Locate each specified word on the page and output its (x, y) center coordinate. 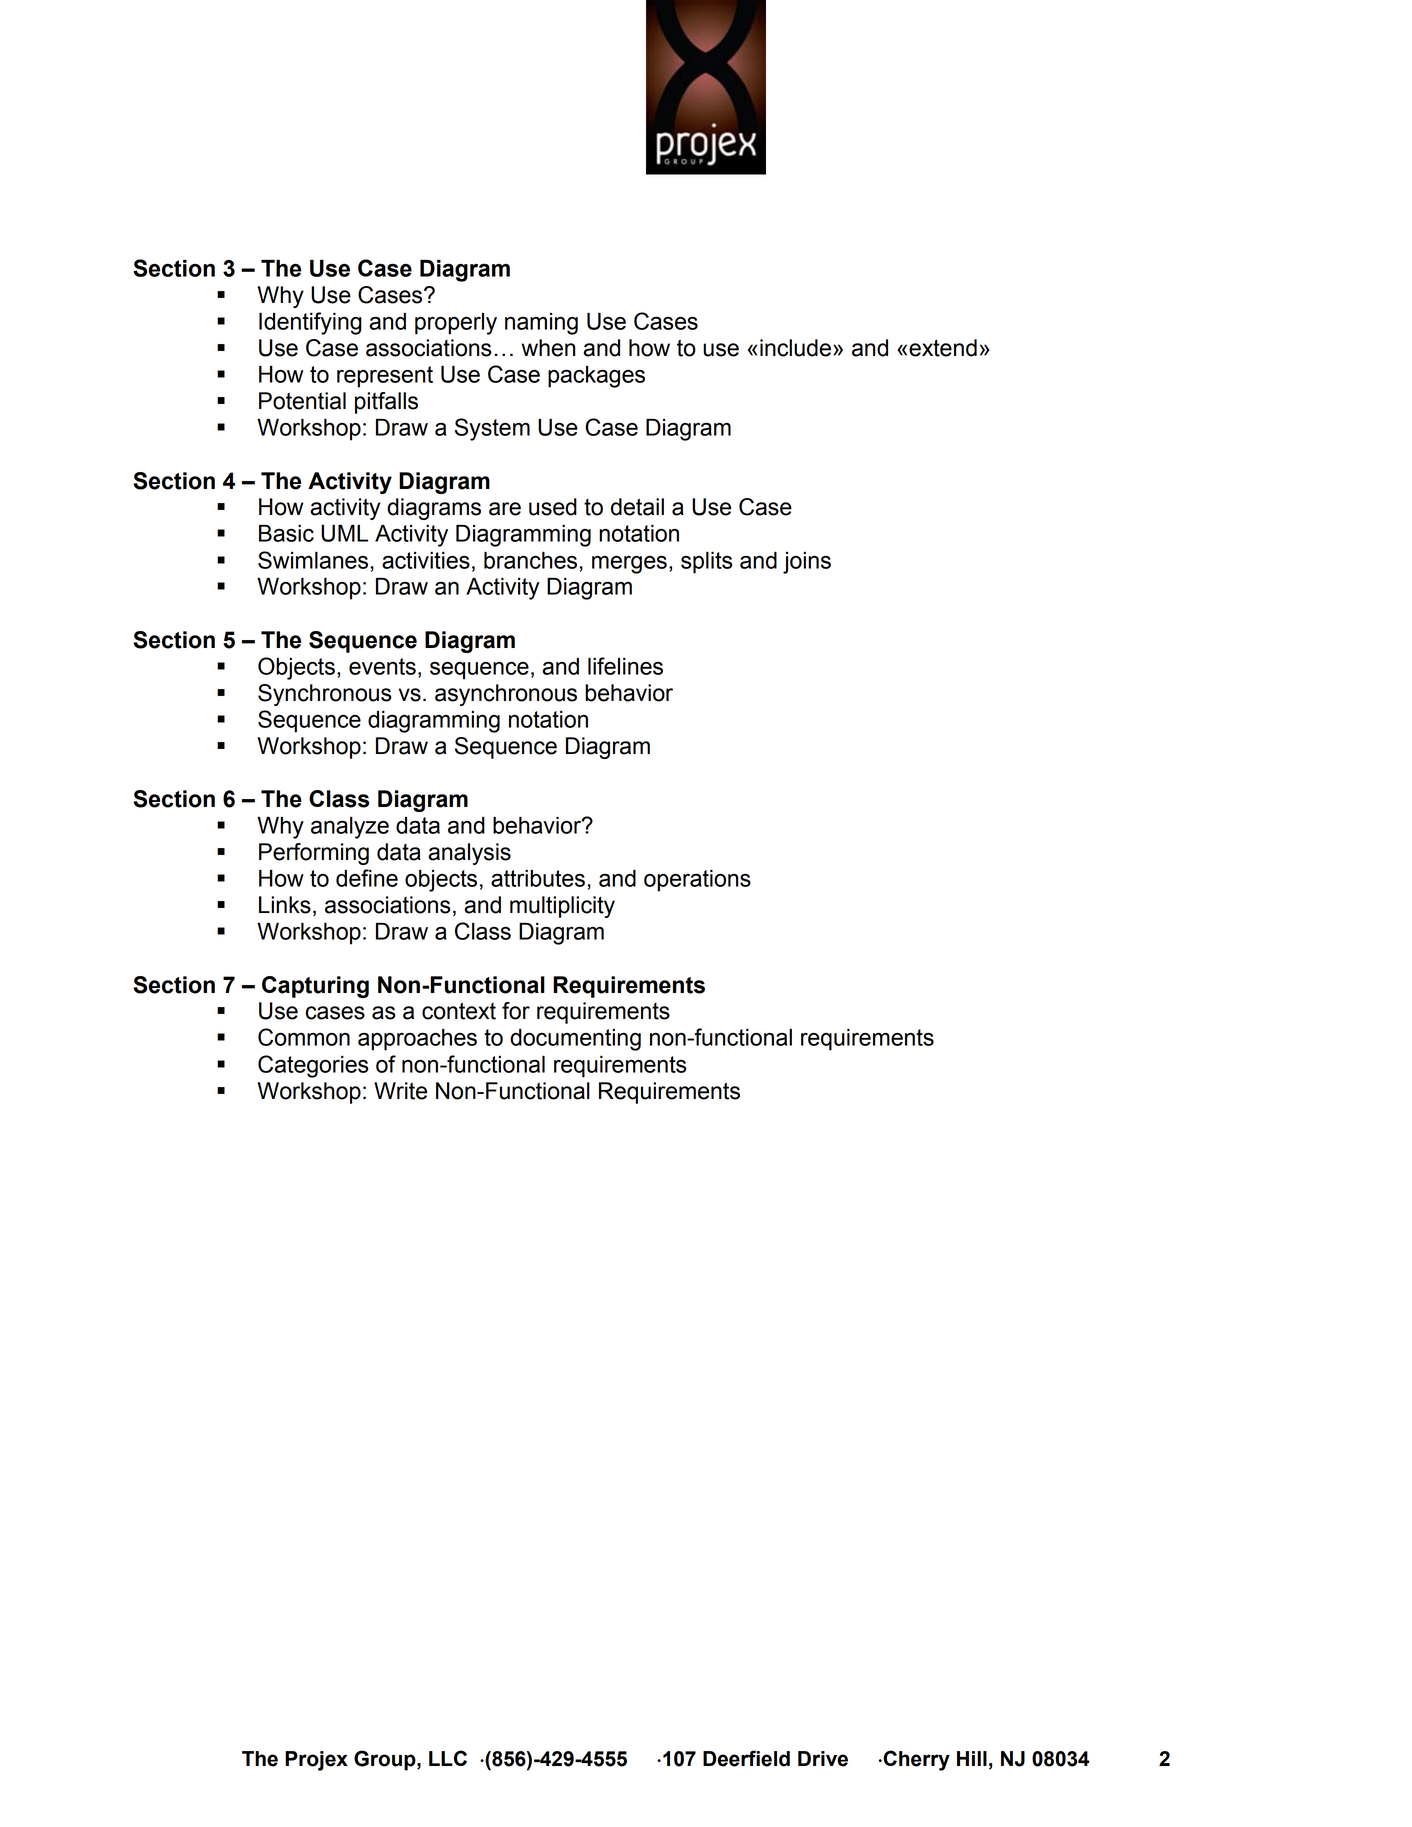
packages (596, 377)
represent (385, 377)
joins (807, 563)
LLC (448, 1758)
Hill (972, 1758)
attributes (538, 878)
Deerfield (746, 1758)
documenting (575, 1040)
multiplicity (562, 907)
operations (697, 881)
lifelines (625, 666)
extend (943, 348)
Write (400, 1091)
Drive (823, 1759)
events (382, 666)
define (367, 878)
